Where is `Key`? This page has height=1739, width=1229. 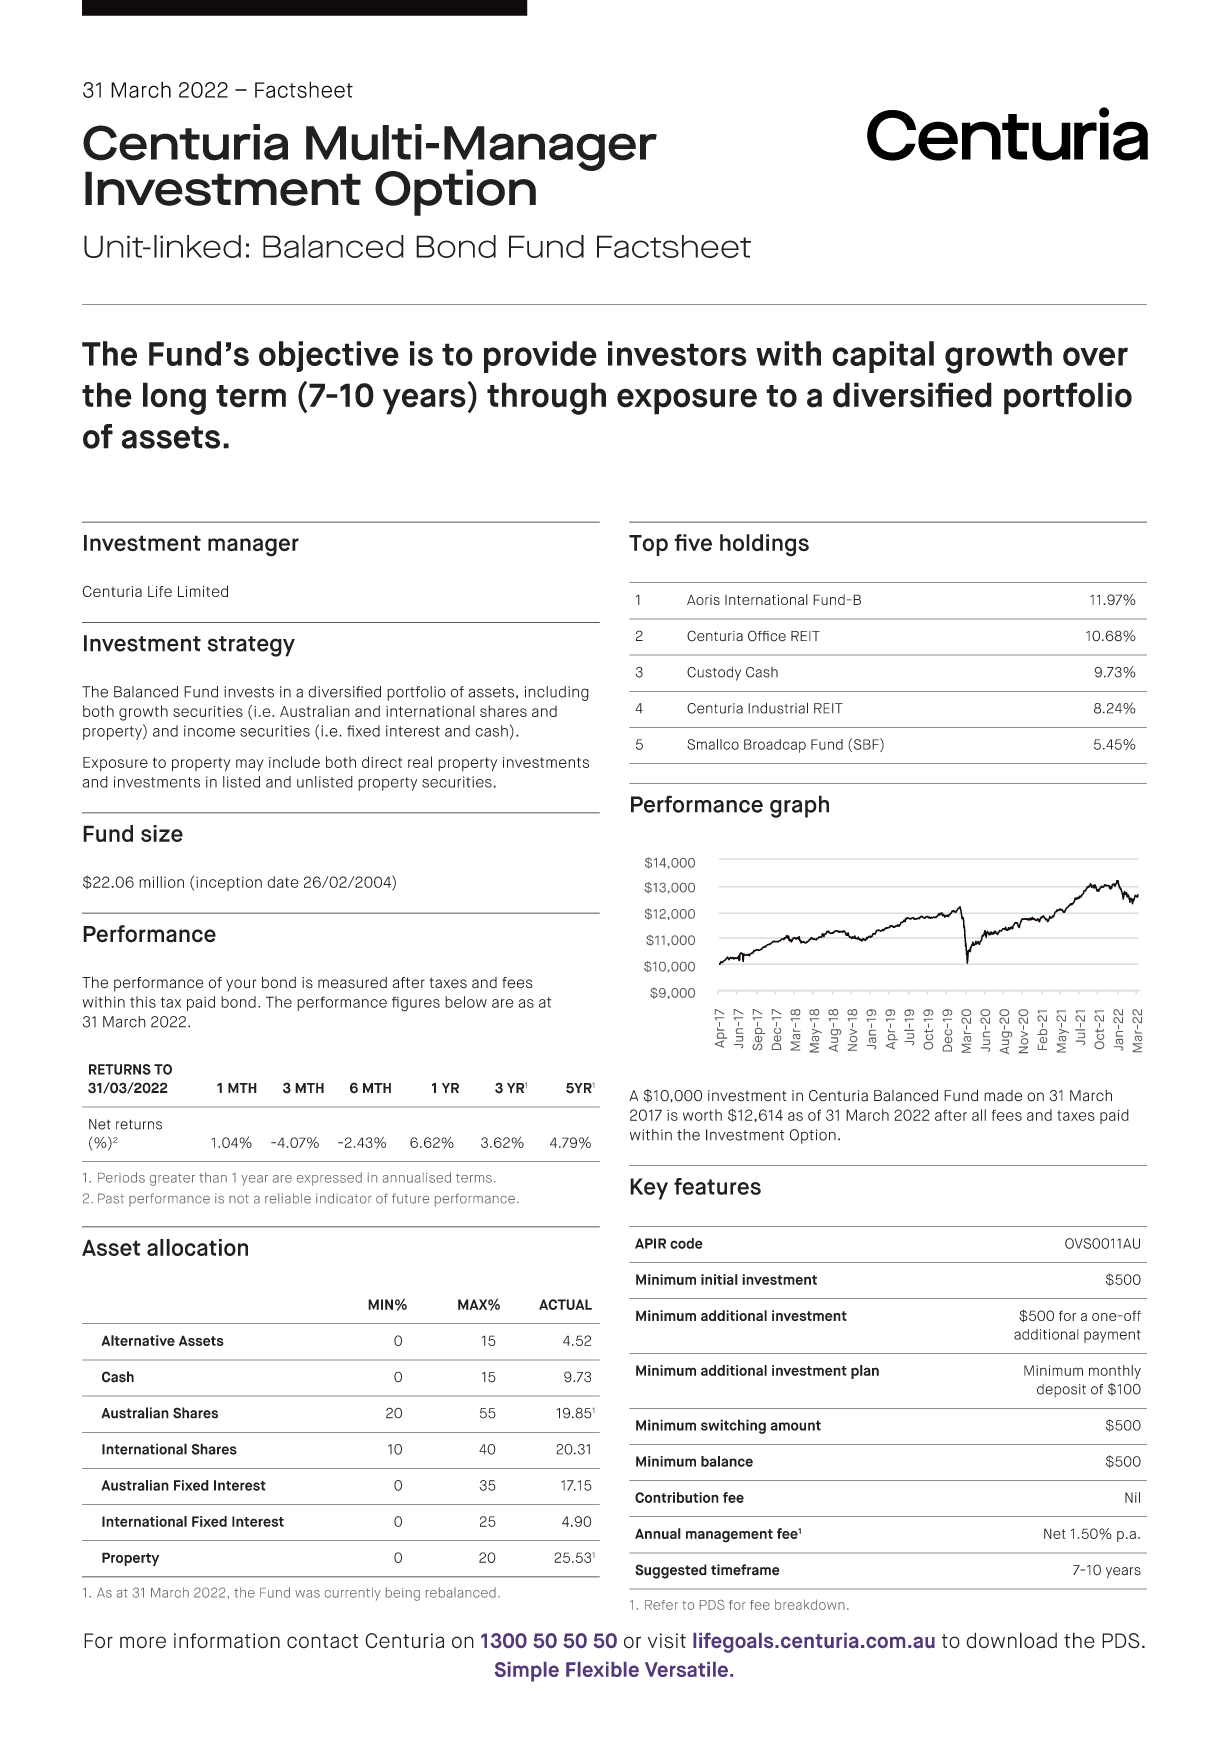
Key is located at coordinates (649, 1189).
